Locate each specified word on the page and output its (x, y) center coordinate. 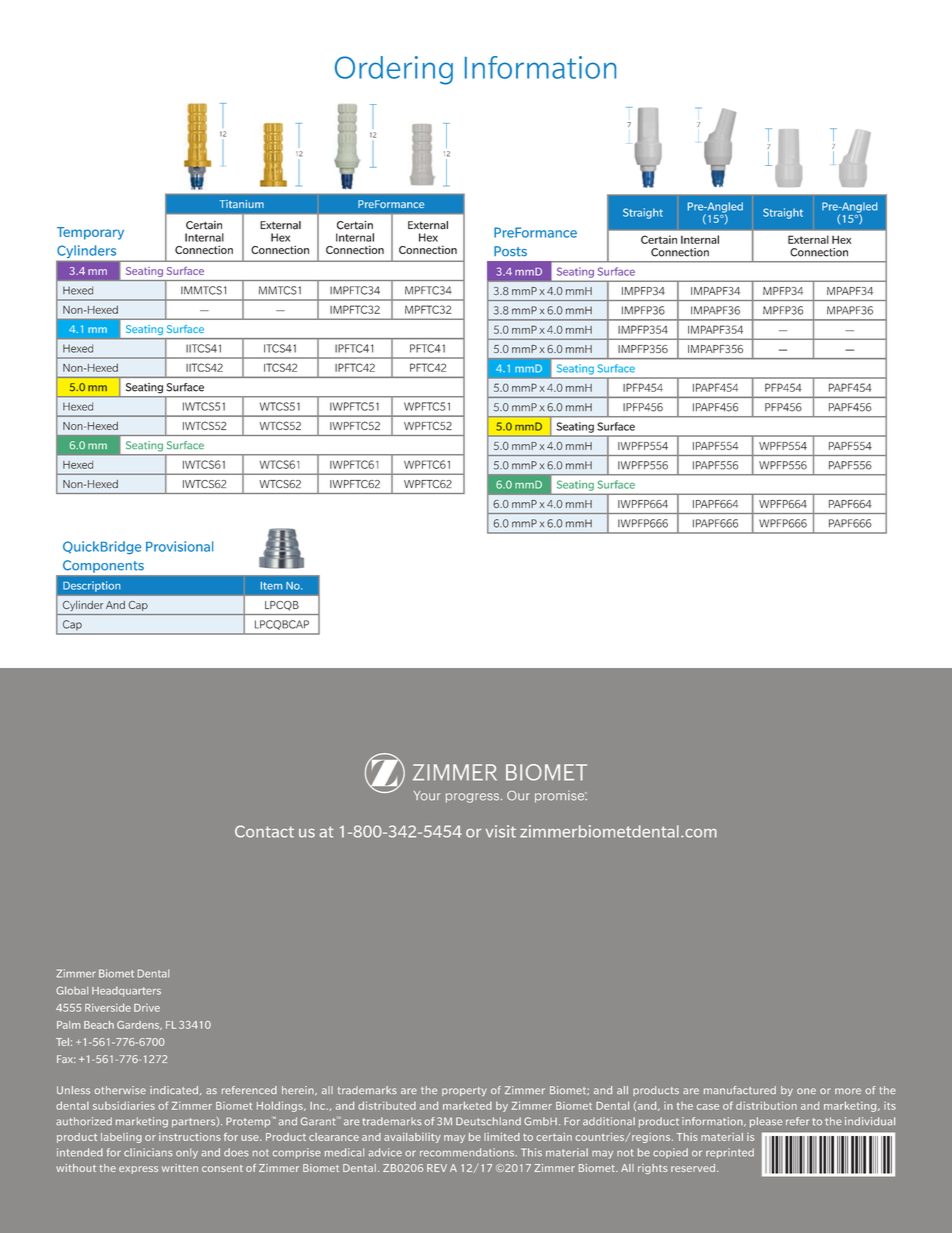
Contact (264, 831)
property (464, 1091)
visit (501, 831)
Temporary (90, 233)
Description (91, 586)
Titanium (242, 204)
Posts (510, 251)
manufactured (740, 1090)
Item (271, 586)
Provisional (179, 546)
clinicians (148, 1152)
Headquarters (126, 992)
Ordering (394, 70)
